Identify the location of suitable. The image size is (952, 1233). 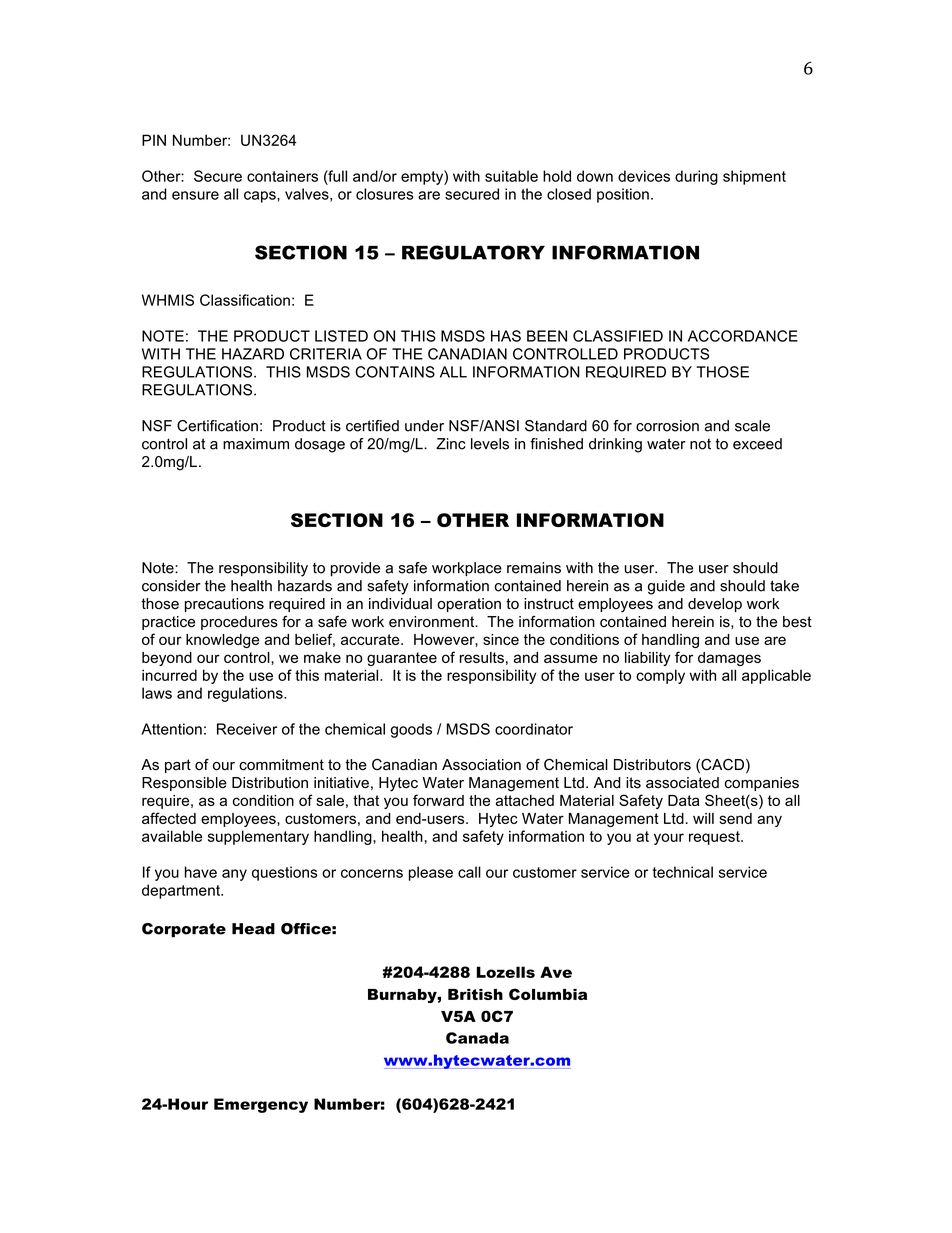
(511, 176).
